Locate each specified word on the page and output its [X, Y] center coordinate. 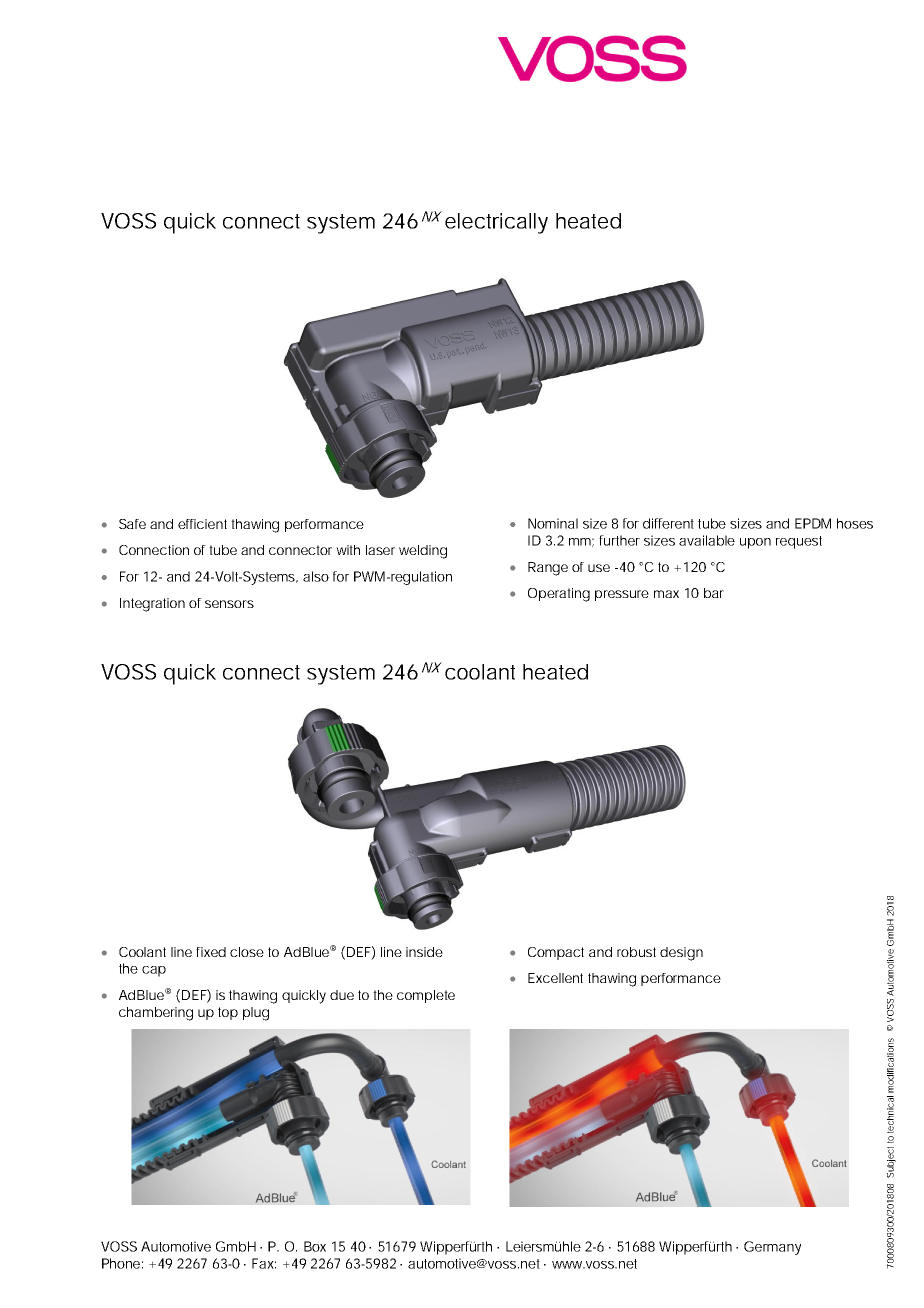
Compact [556, 953]
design [681, 954]
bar [714, 593]
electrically [496, 223]
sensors [229, 604]
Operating [559, 595]
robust [636, 952]
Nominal [553, 523]
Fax [264, 1263]
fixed [211, 952]
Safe [132, 524]
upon [755, 543]
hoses [855, 523]
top [228, 1013]
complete [426, 996]
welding [423, 552]
